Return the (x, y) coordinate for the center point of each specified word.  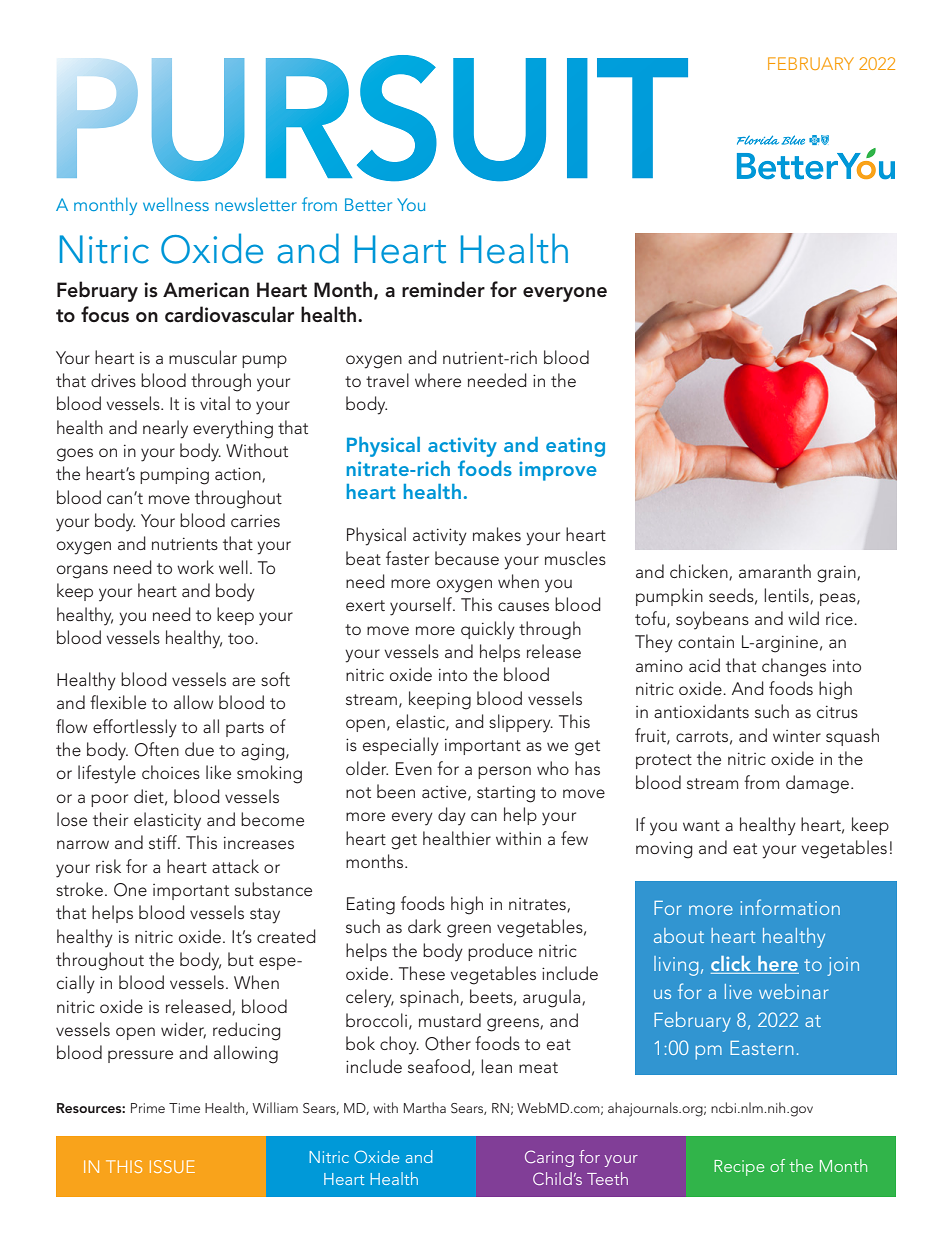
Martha (425, 1107)
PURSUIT (372, 118)
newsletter (256, 204)
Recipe (739, 1168)
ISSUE (172, 1166)
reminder (443, 289)
